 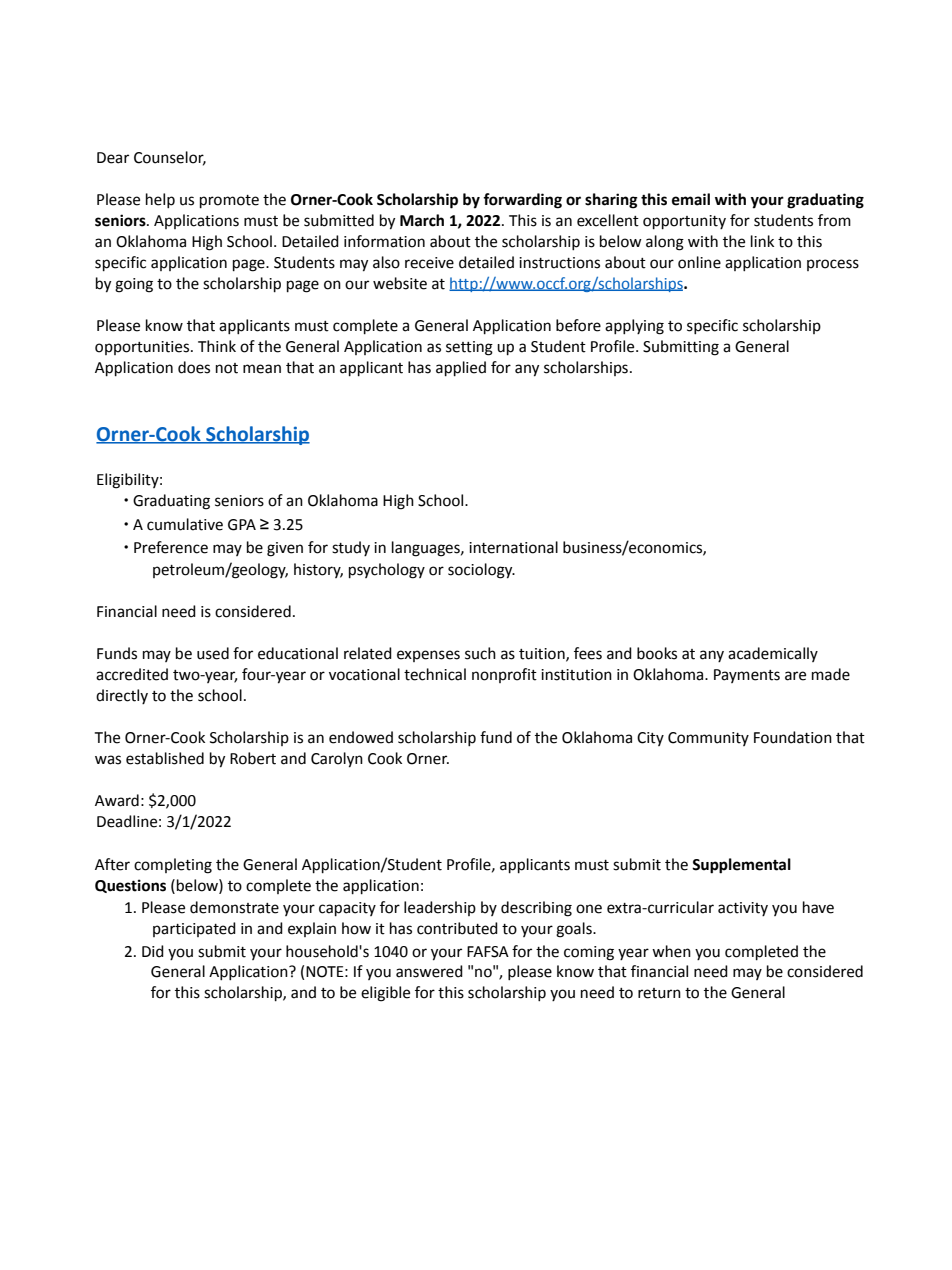 I want to click on Preference, so click(x=171, y=547).
